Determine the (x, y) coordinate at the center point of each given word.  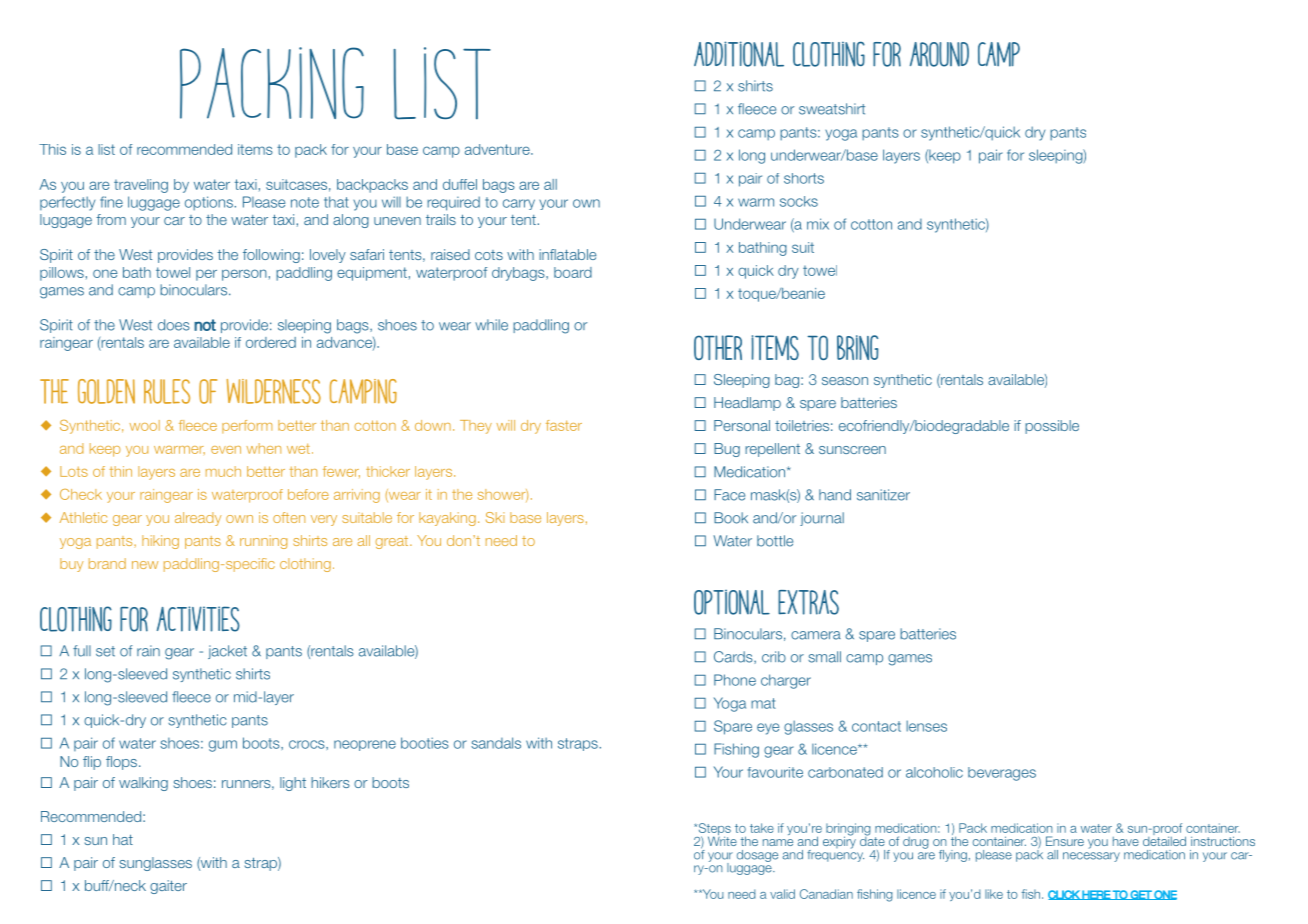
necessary (1091, 857)
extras (808, 602)
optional (732, 602)
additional (739, 54)
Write (722, 840)
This (52, 149)
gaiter (168, 887)
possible (1052, 427)
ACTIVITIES (198, 619)
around (939, 54)
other (718, 347)
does (174, 325)
